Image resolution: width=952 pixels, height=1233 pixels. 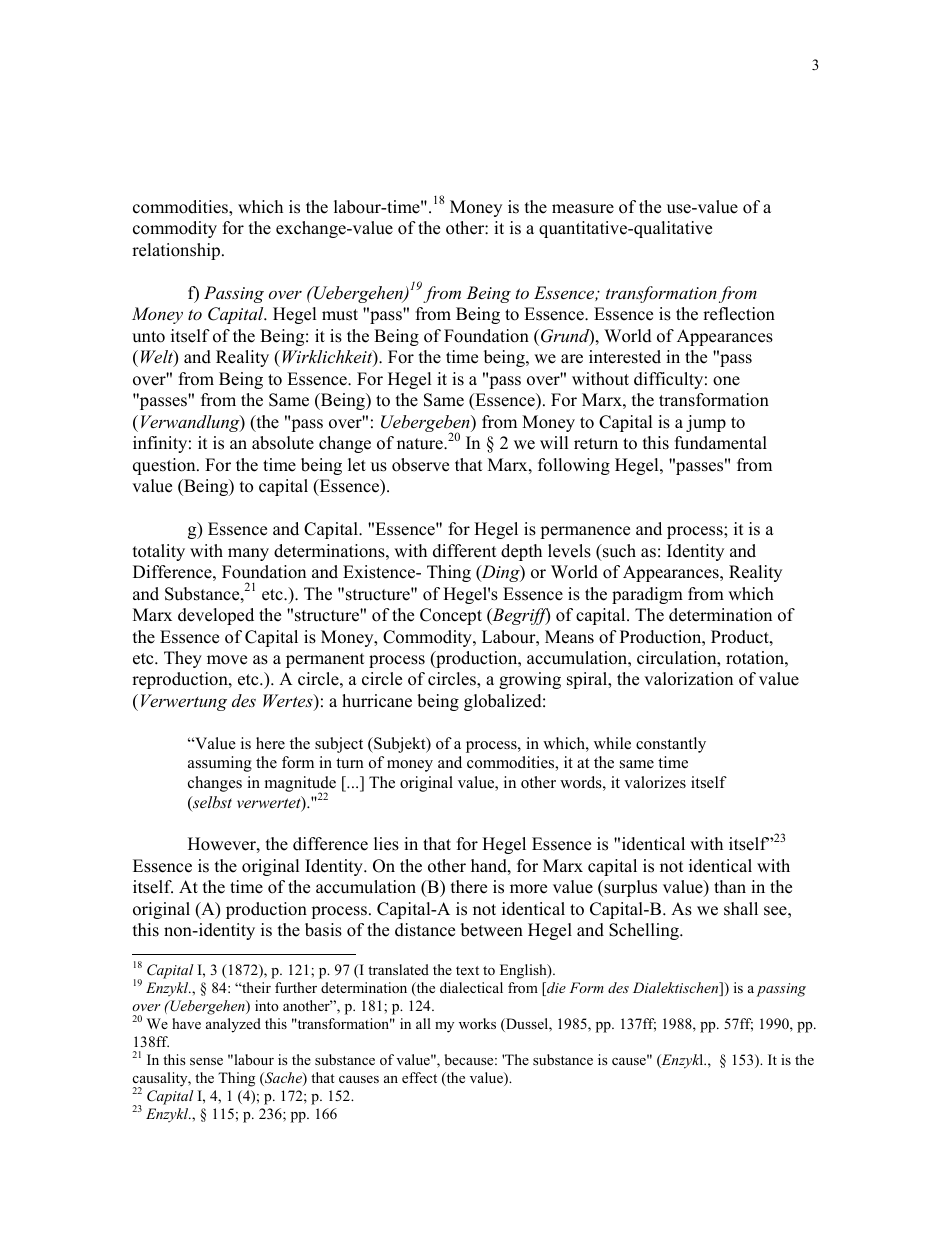 I want to click on surplus, so click(x=629, y=888).
